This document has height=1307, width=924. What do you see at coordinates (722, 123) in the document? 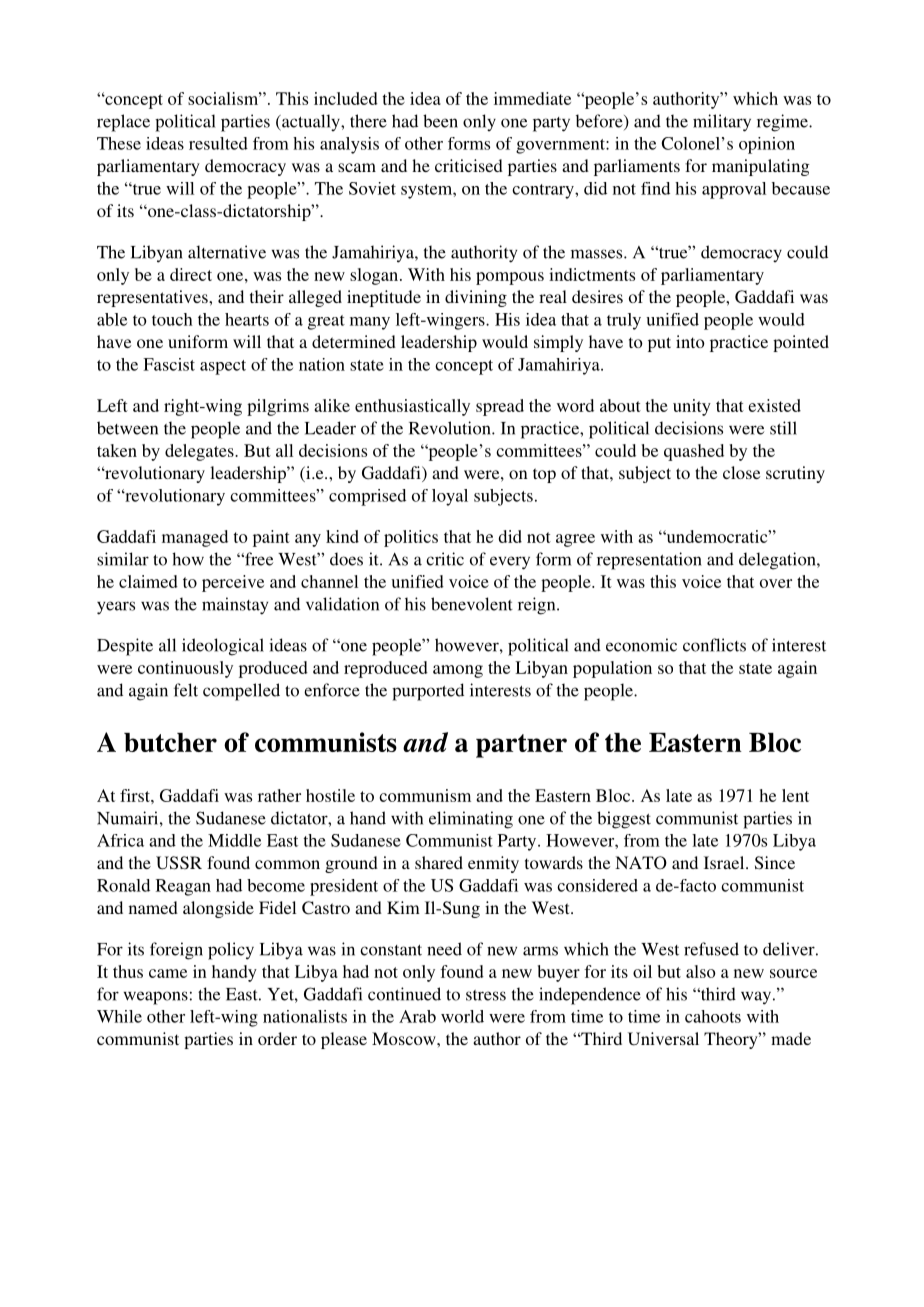
I see `military` at bounding box center [722, 123].
